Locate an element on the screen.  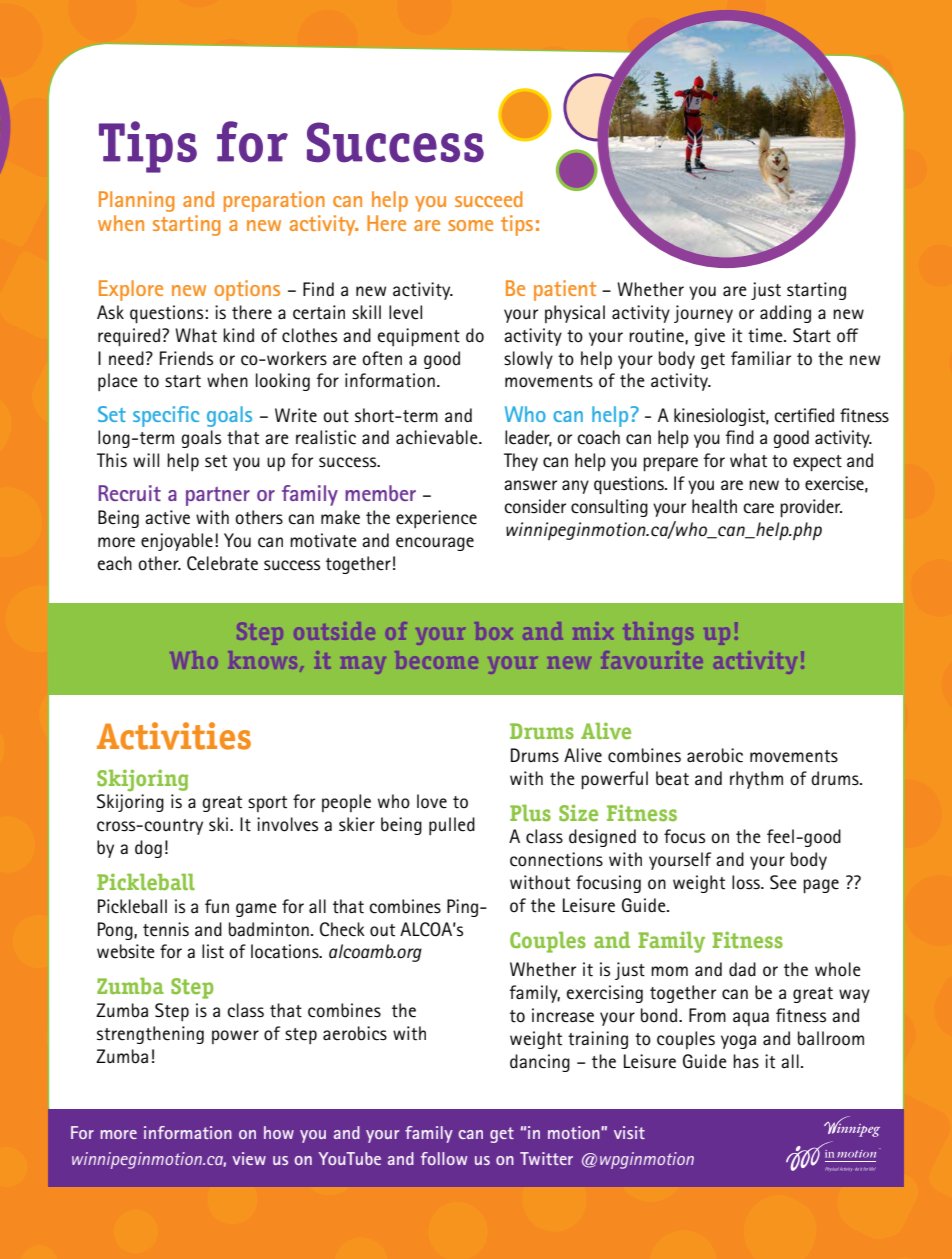
Activities is located at coordinates (174, 736).
